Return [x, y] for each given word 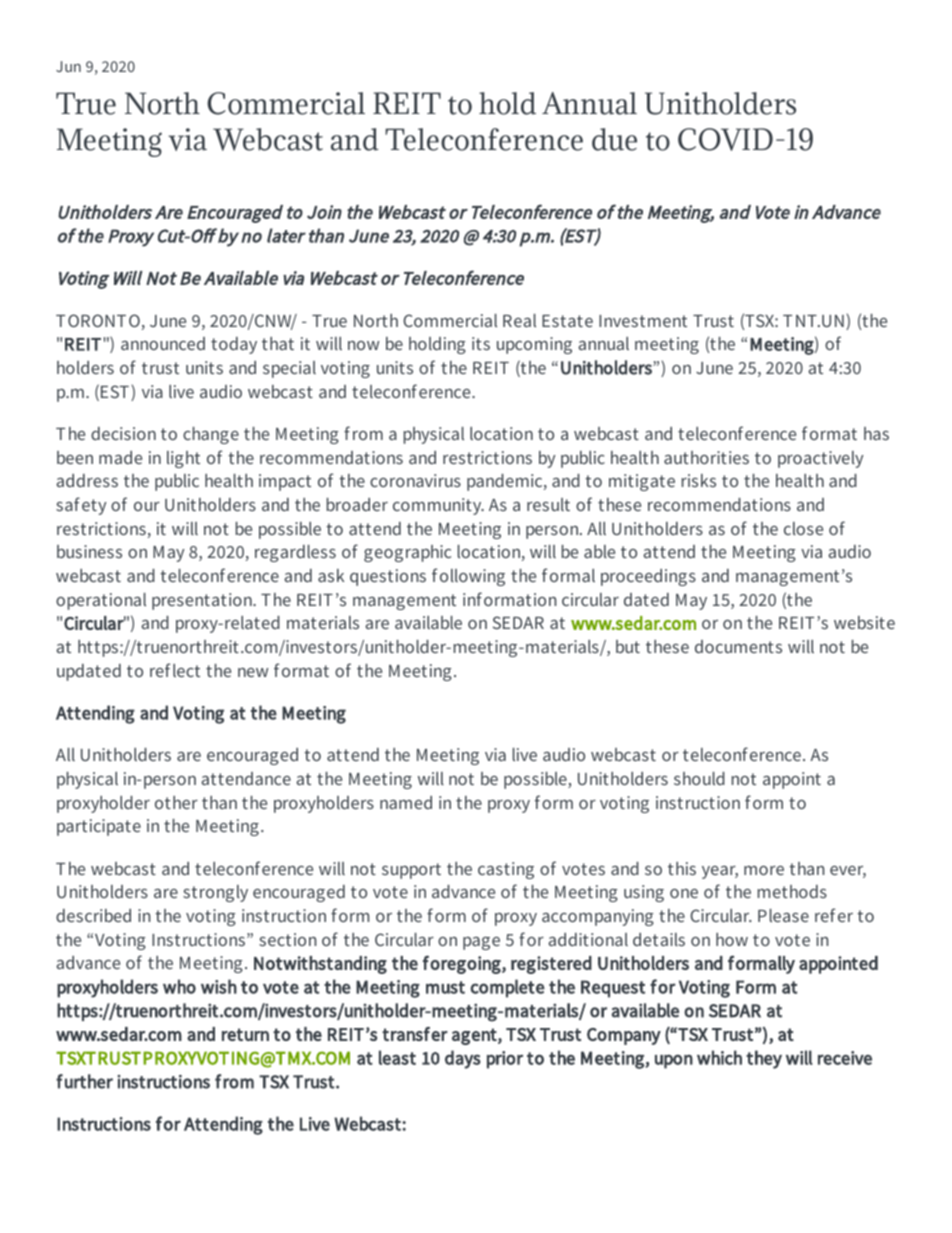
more [764, 870]
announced [163, 343]
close [803, 528]
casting [506, 870]
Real [519, 320]
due [614, 139]
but [628, 646]
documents [738, 646]
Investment [643, 321]
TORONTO [98, 320]
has [876, 433]
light [183, 459]
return [245, 1034]
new [253, 672]
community [438, 506]
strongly [215, 893]
